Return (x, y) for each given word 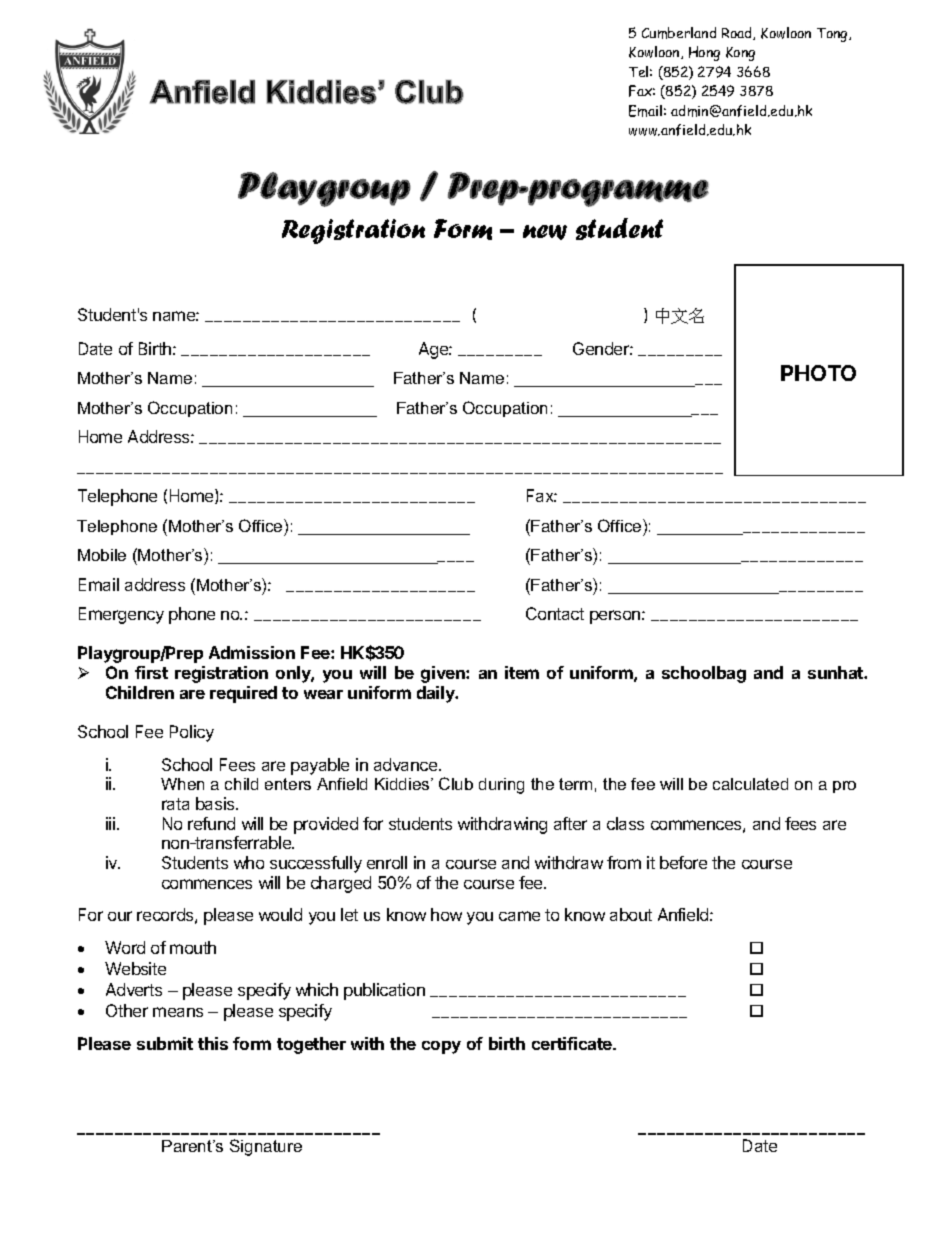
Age (434, 350)
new (545, 232)
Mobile (102, 555)
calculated (750, 784)
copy (441, 1047)
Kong (740, 54)
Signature (266, 1147)
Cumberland (679, 33)
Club (456, 783)
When (182, 784)
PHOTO (818, 373)
